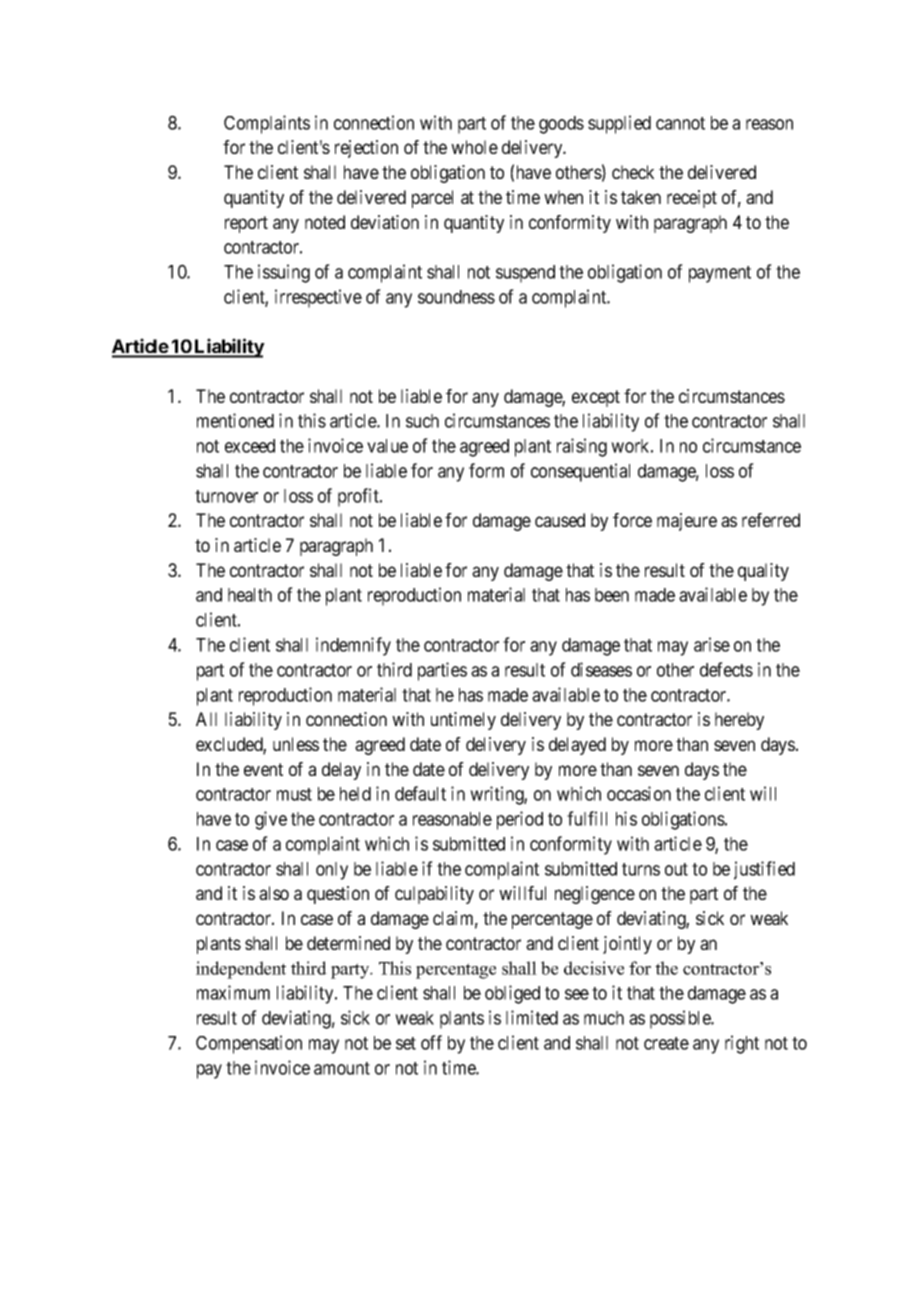 The height and width of the screenshot is (1308, 924). I want to click on Compensation, so click(249, 1044).
